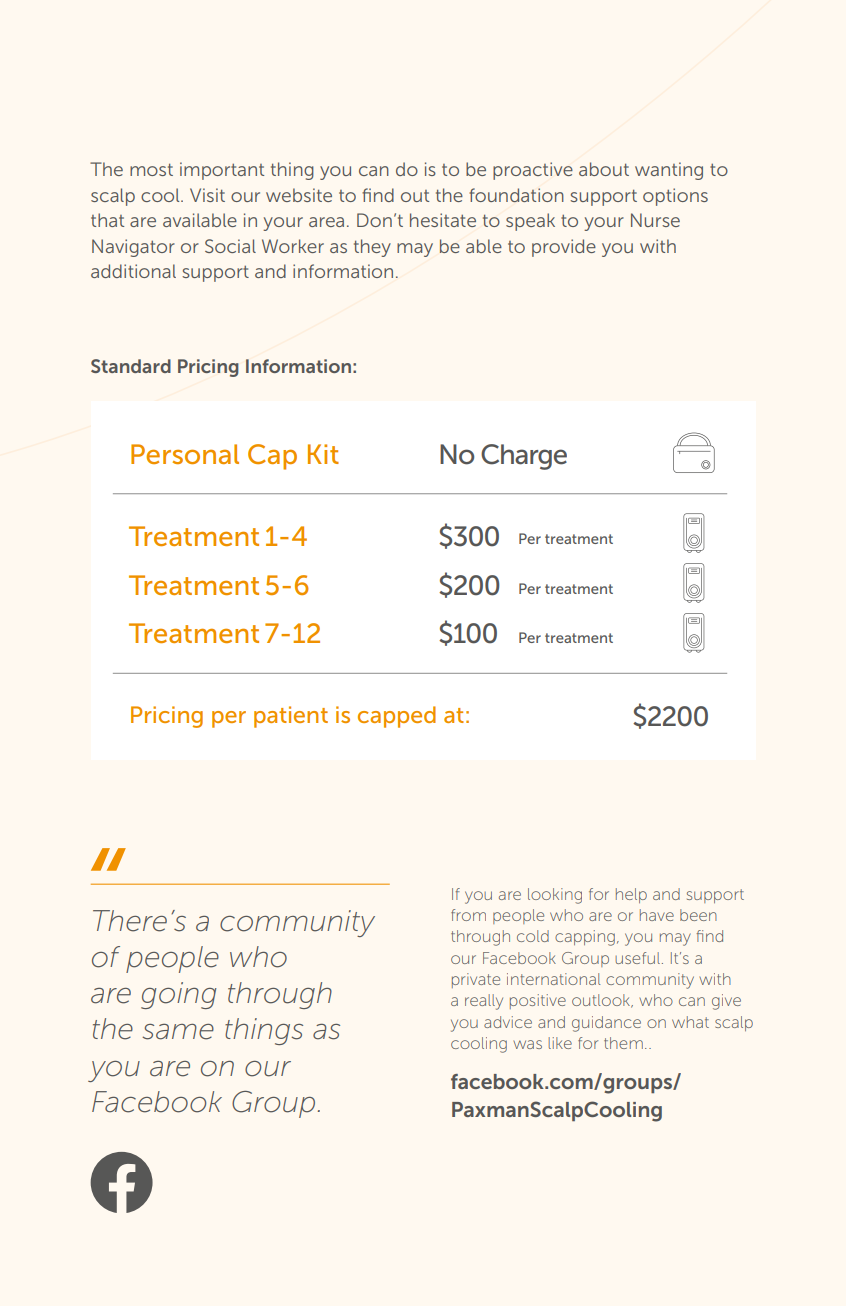 Image resolution: width=846 pixels, height=1306 pixels. Describe the element at coordinates (524, 457) in the image. I see `Charge` at that location.
